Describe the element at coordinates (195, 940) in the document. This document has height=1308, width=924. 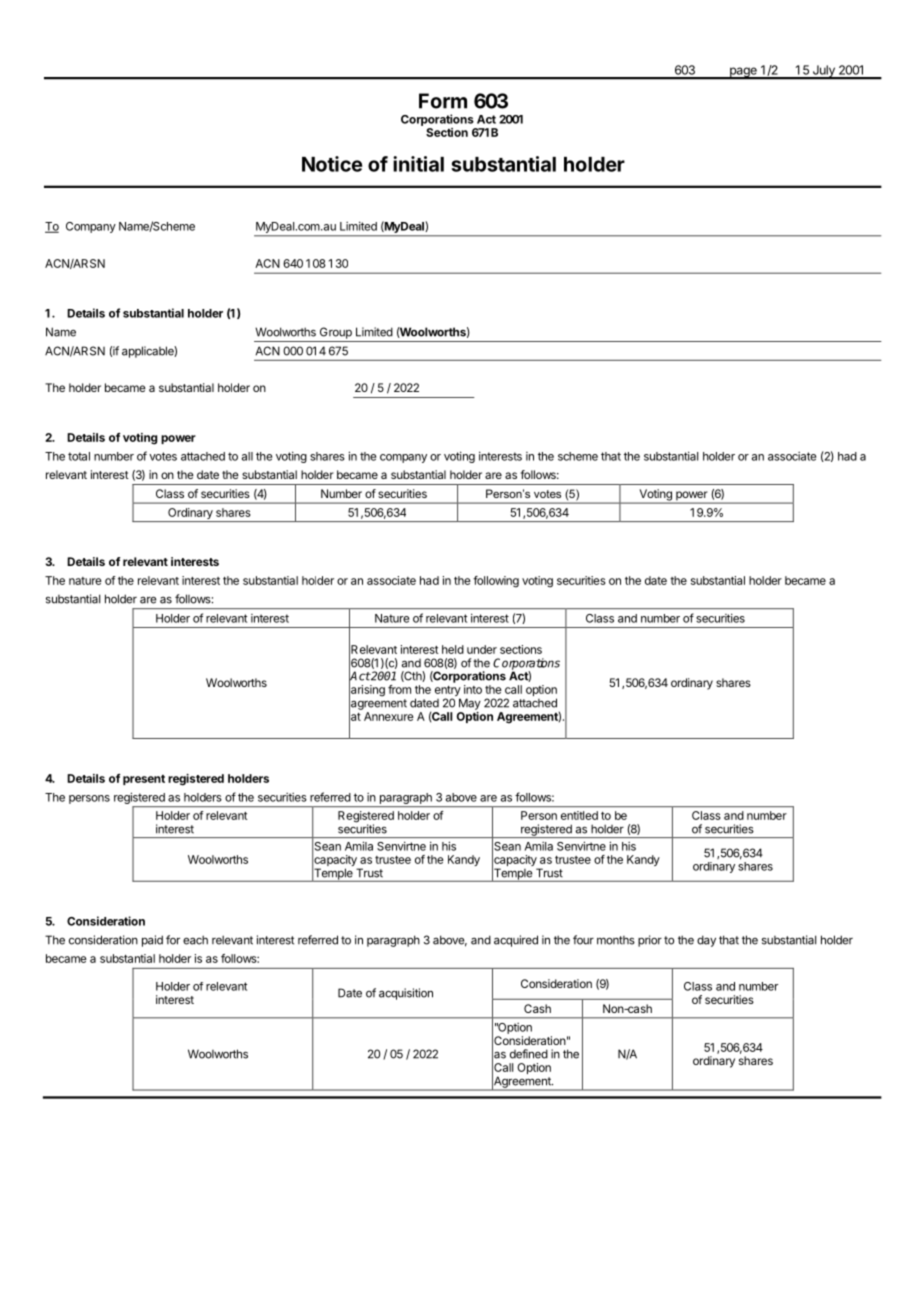
I see `each` at that location.
